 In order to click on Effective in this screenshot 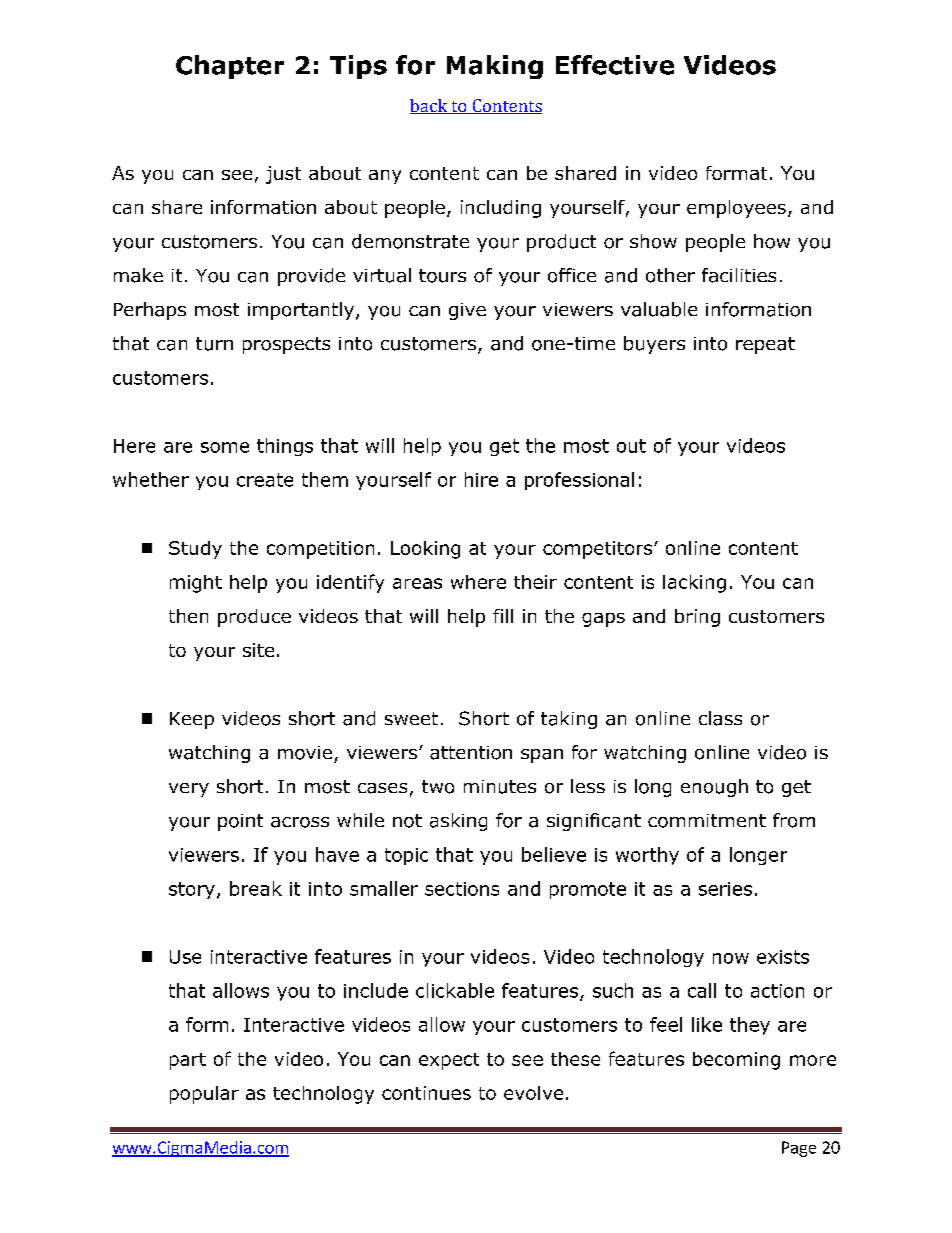, I will do `click(615, 65)`.
